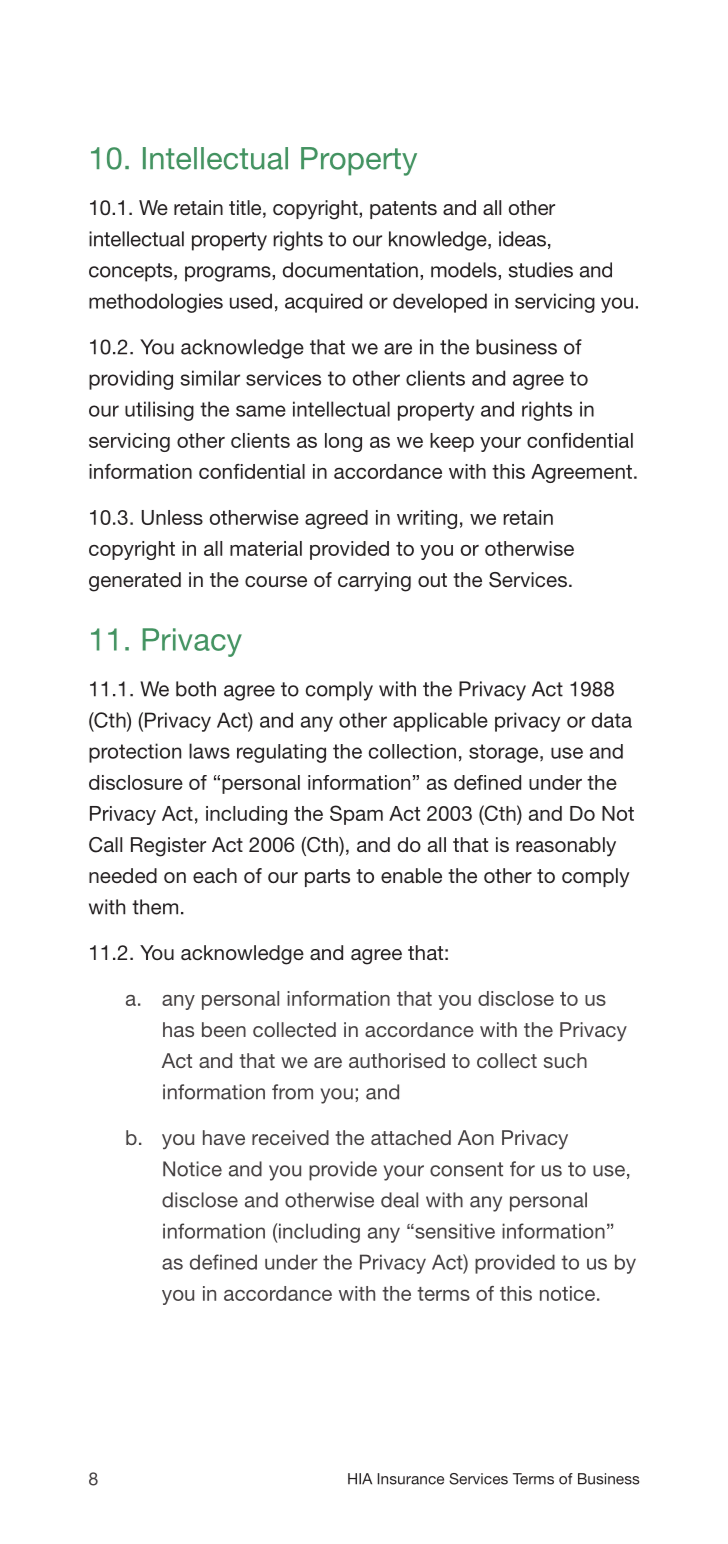 This page has height=1544, width=728. Describe the element at coordinates (350, 270) in the page. I see `documentation` at that location.
